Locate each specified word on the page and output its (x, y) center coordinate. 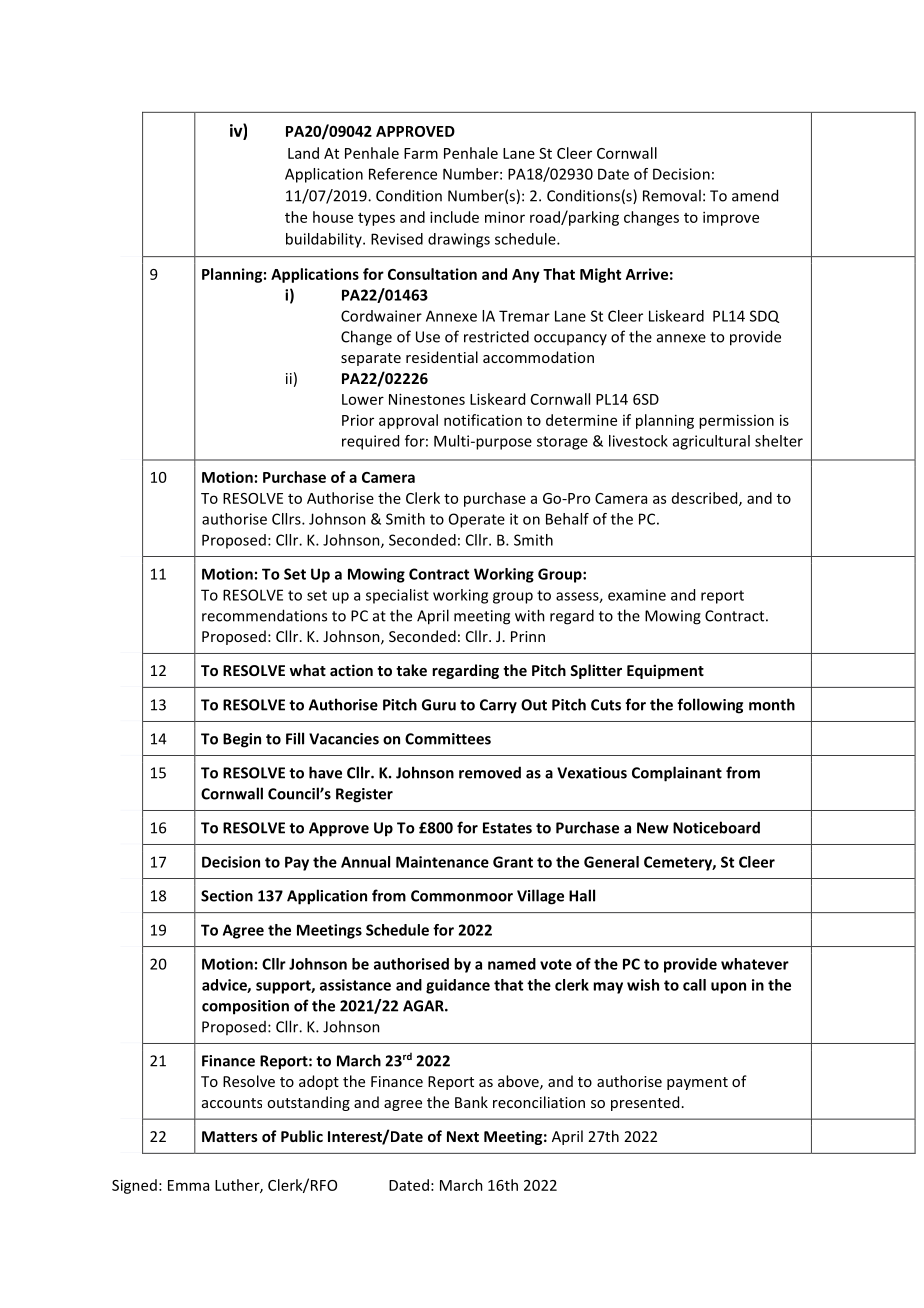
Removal (672, 195)
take (411, 670)
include (454, 217)
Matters (230, 1136)
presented (645, 1103)
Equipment (665, 671)
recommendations (264, 615)
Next (463, 1136)
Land (303, 153)
